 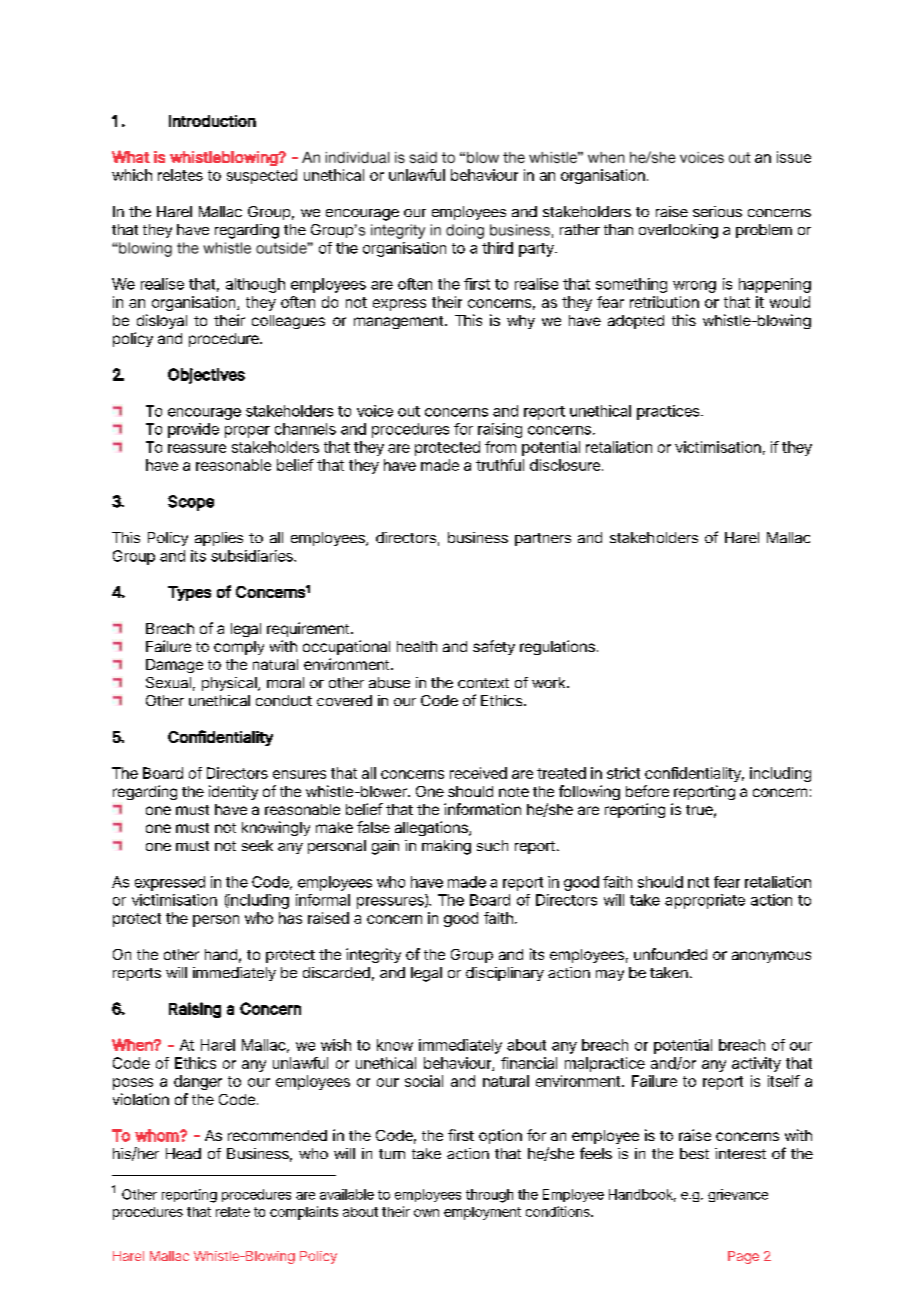 What do you see at coordinates (212, 121) in the page?
I see `Introduction` at bounding box center [212, 121].
